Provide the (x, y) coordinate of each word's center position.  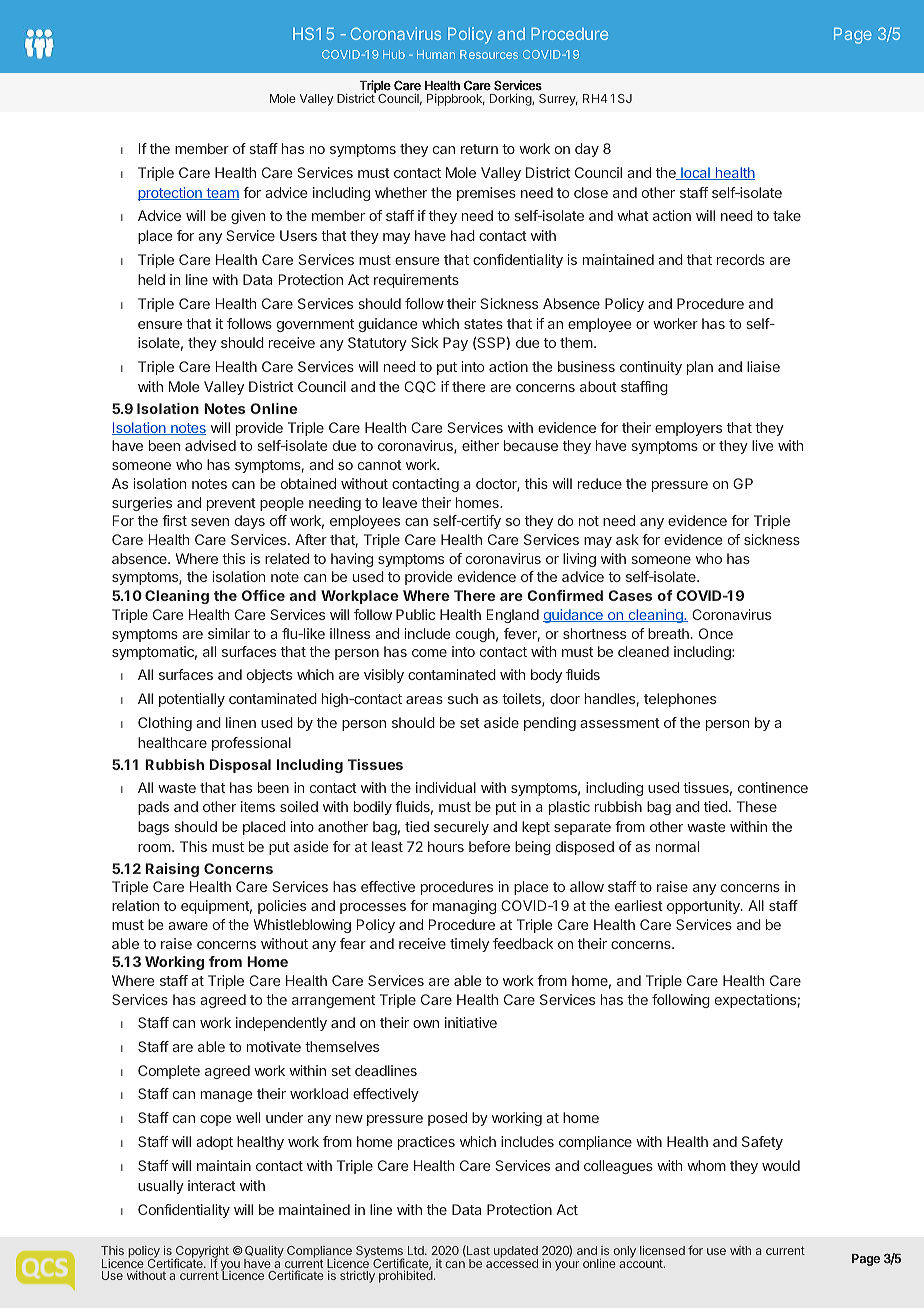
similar (229, 633)
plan (700, 368)
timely (469, 945)
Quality (264, 1253)
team (221, 194)
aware (188, 926)
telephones (680, 700)
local (695, 173)
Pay (455, 344)
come (429, 653)
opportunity (704, 907)
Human (436, 54)
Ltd (417, 1250)
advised (210, 445)
